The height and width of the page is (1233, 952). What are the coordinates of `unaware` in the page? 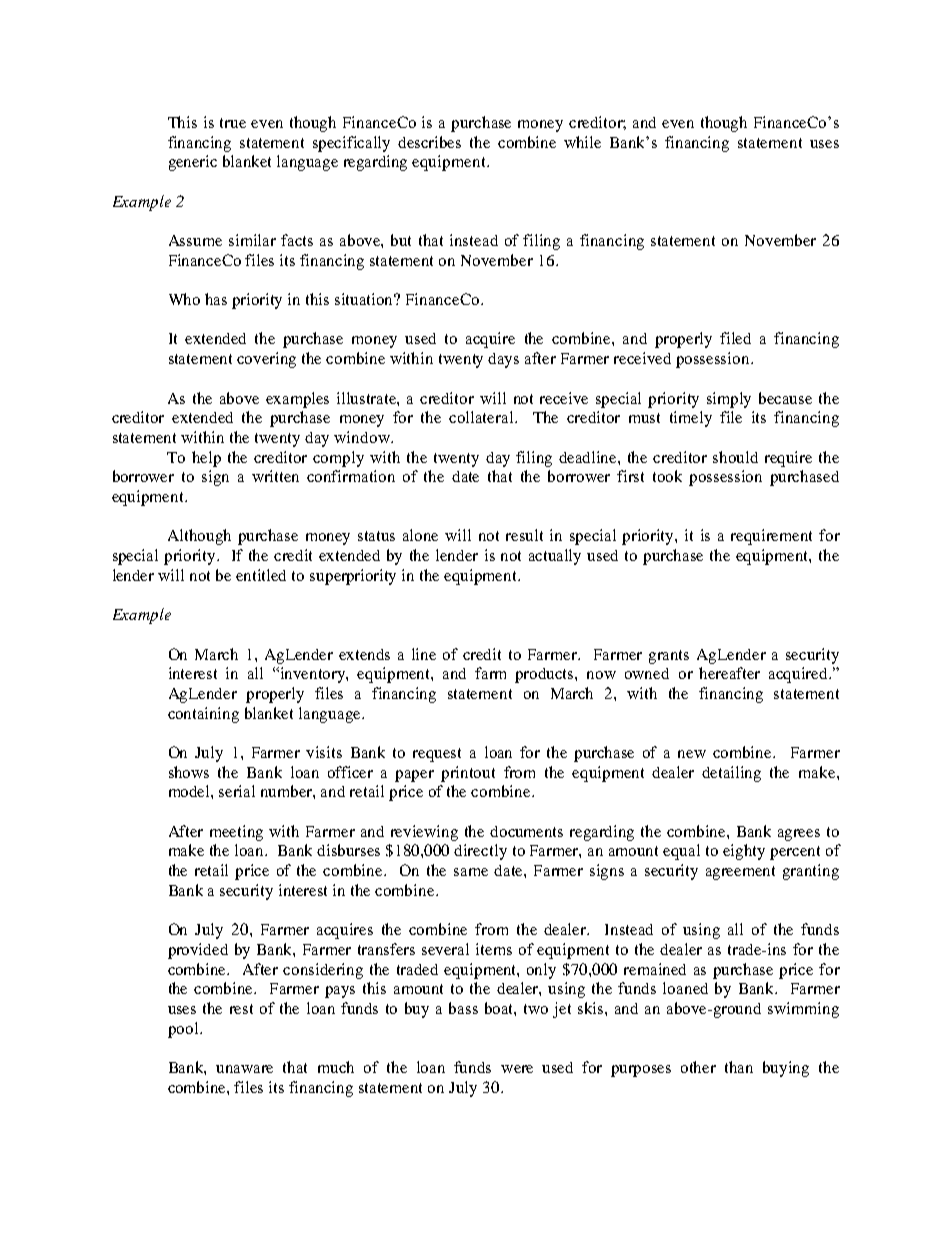 It's located at (244, 1069).
